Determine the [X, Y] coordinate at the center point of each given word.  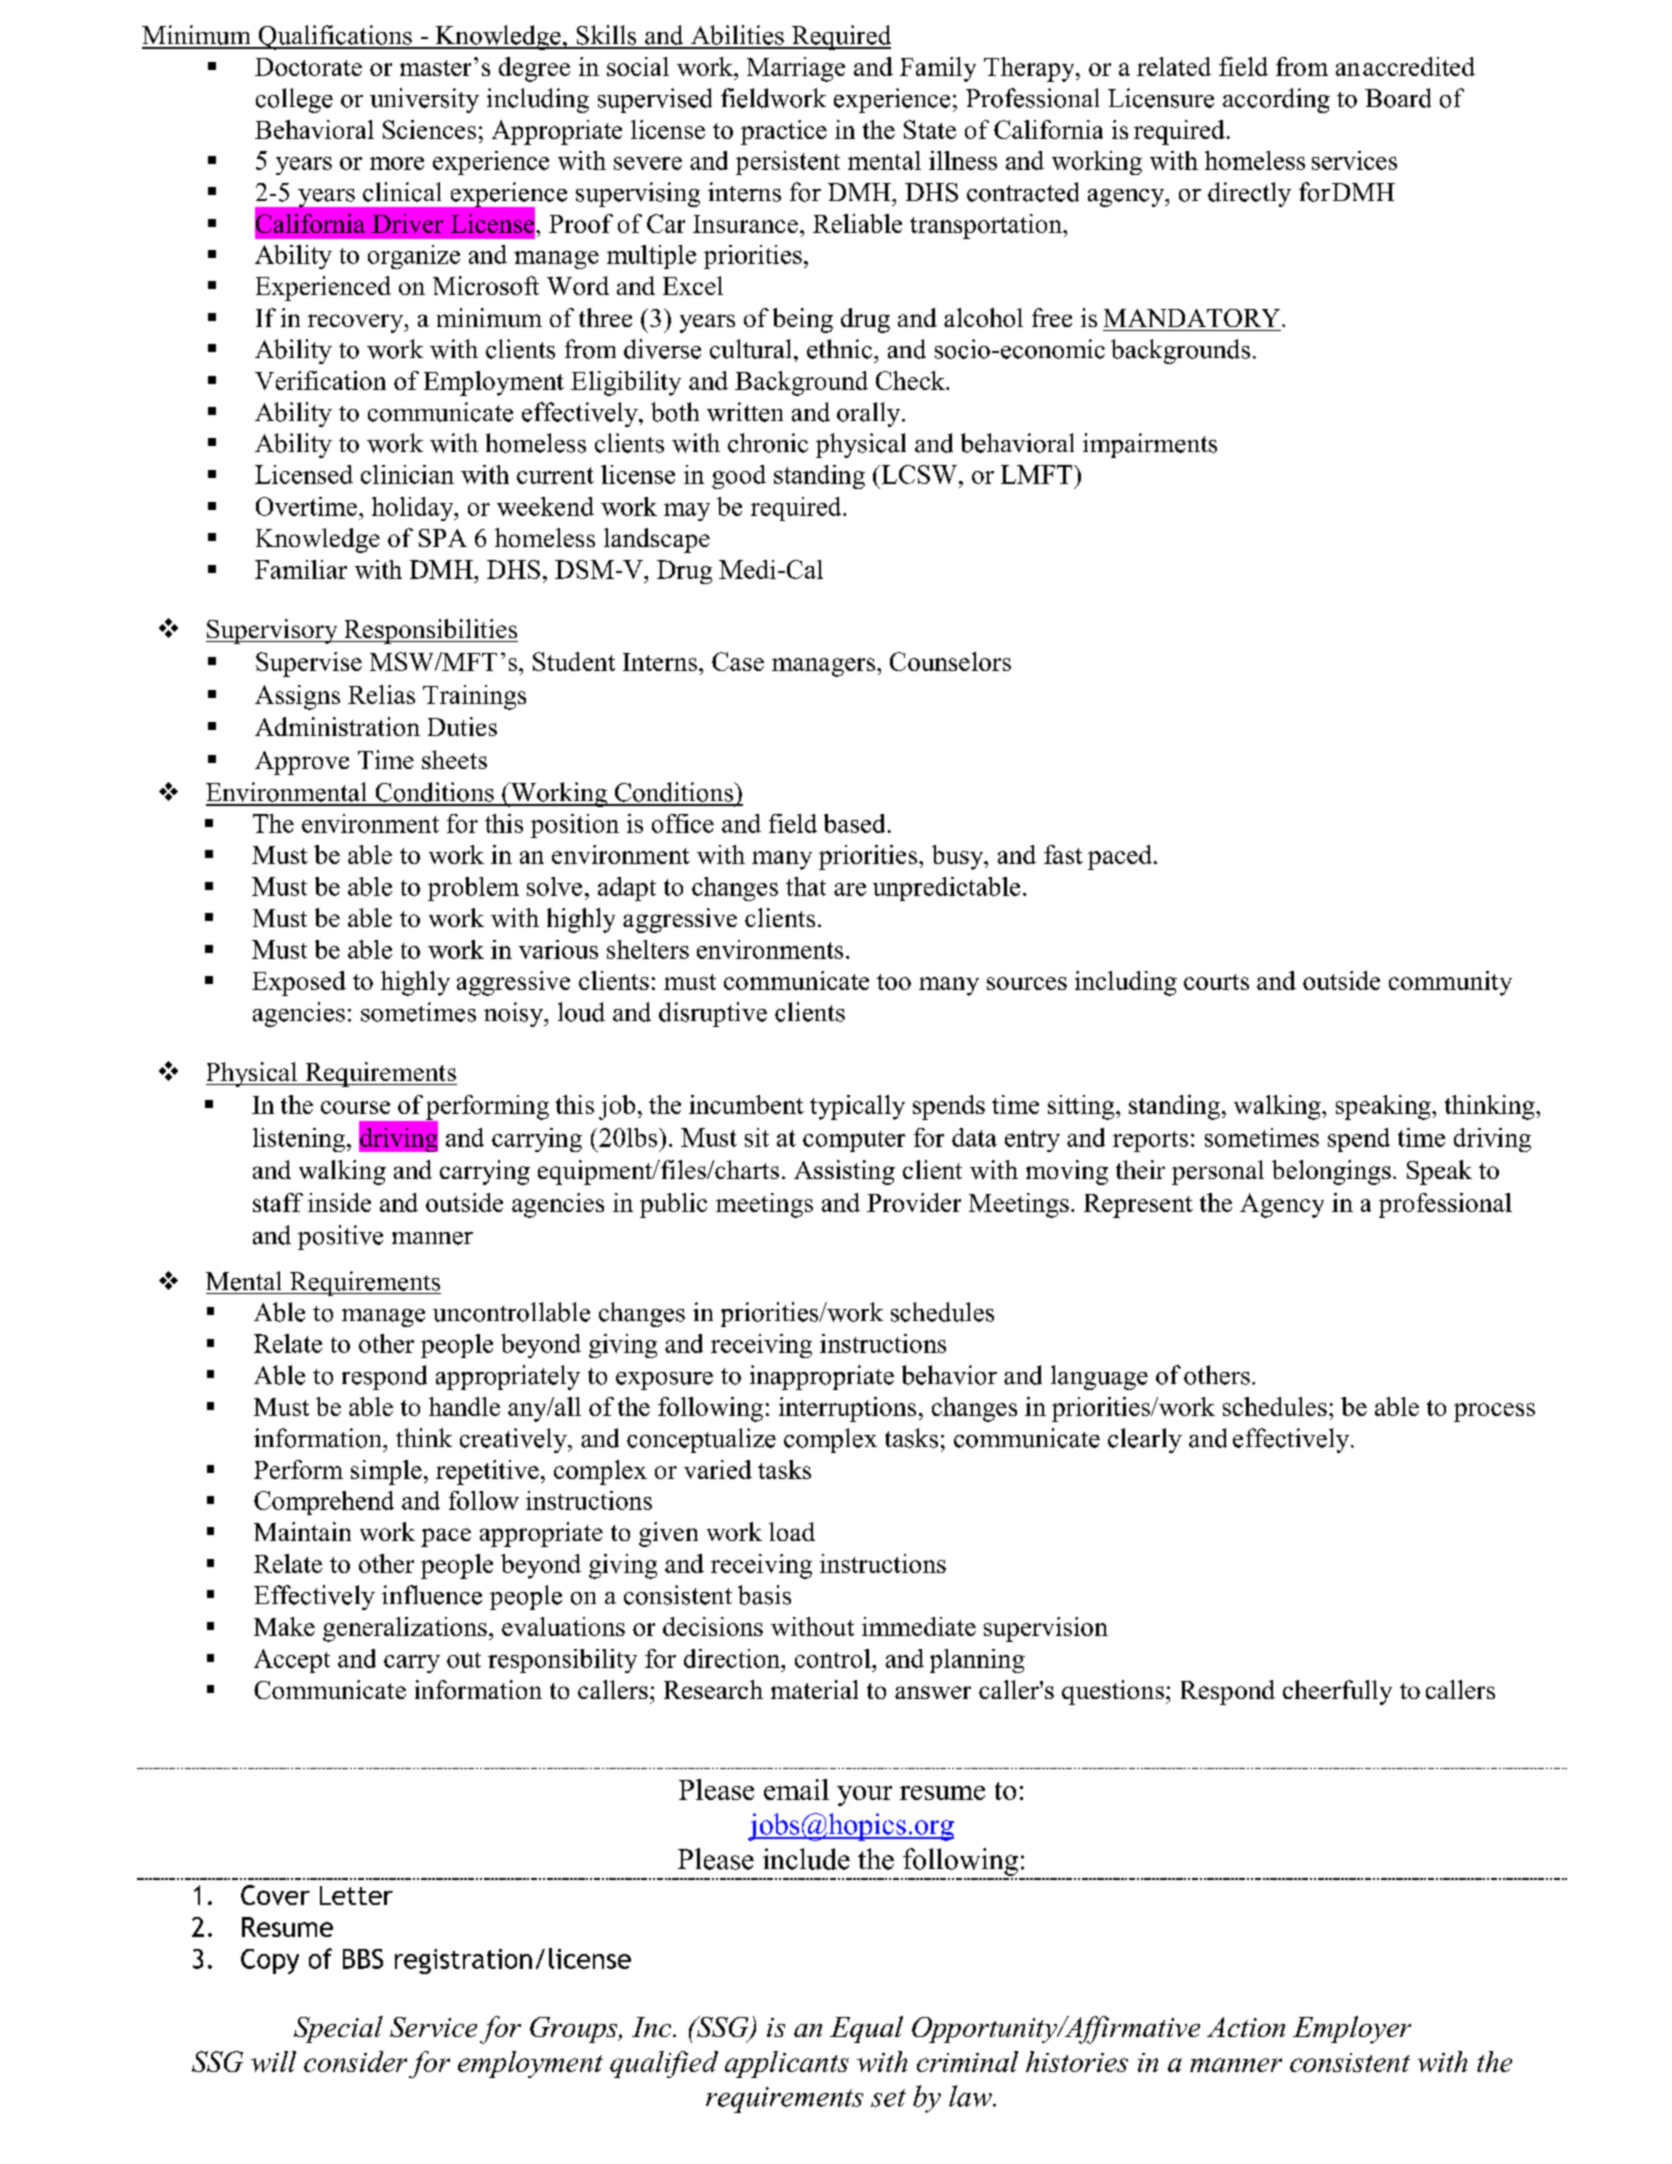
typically [857, 1107]
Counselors [950, 661]
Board [1398, 98]
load [792, 1531]
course [355, 1107]
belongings [1331, 1172]
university [424, 100]
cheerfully [1337, 1692]
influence [432, 1595]
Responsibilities [430, 631]
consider [355, 2061]
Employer [1352, 2030]
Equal [866, 2029]
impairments [1150, 445]
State [930, 129]
